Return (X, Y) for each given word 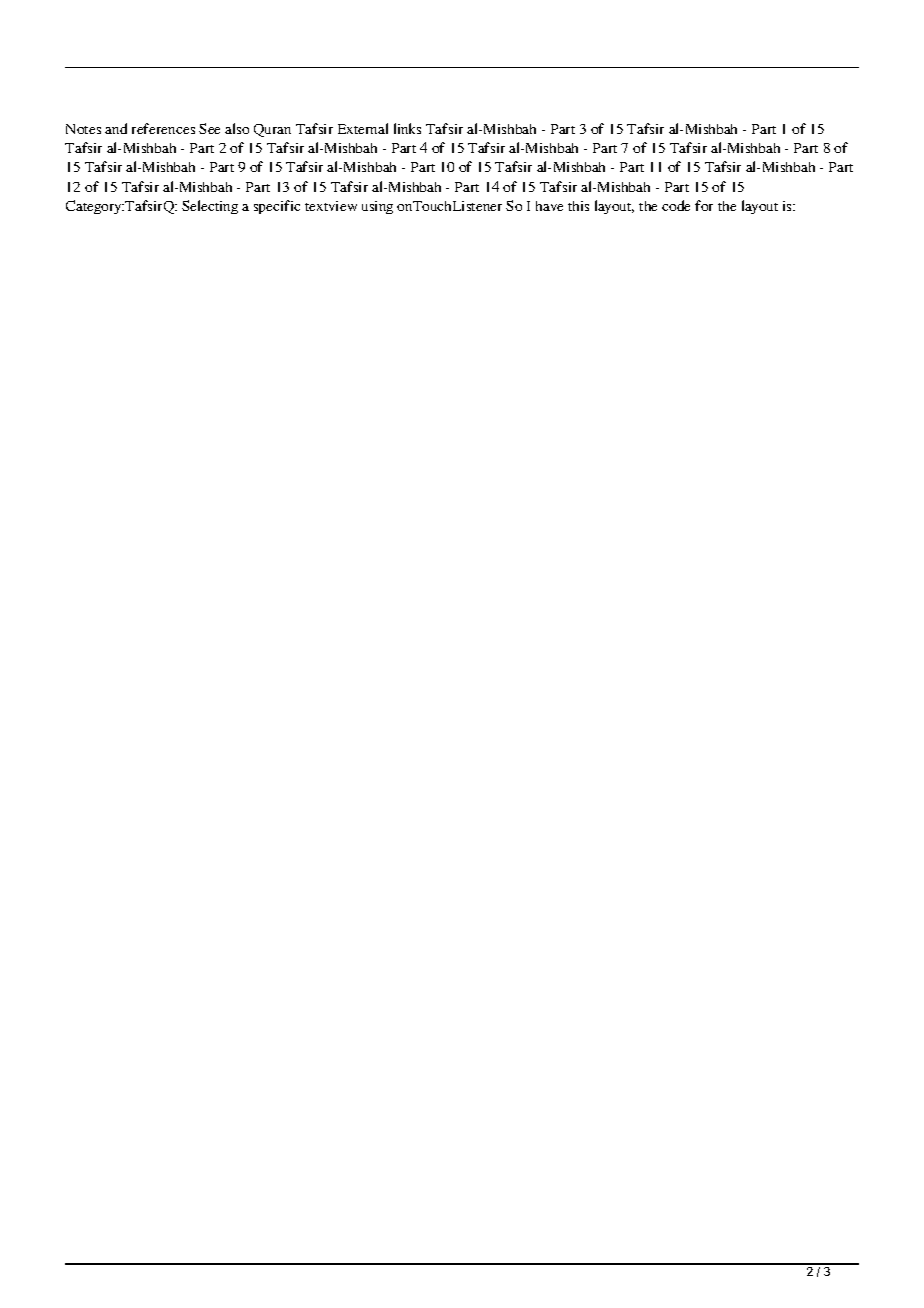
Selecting (210, 207)
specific (277, 207)
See (209, 128)
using (377, 207)
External (363, 128)
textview (331, 206)
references (163, 128)
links (407, 128)
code (676, 205)
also (237, 128)
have (549, 206)
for (704, 205)
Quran (272, 130)
